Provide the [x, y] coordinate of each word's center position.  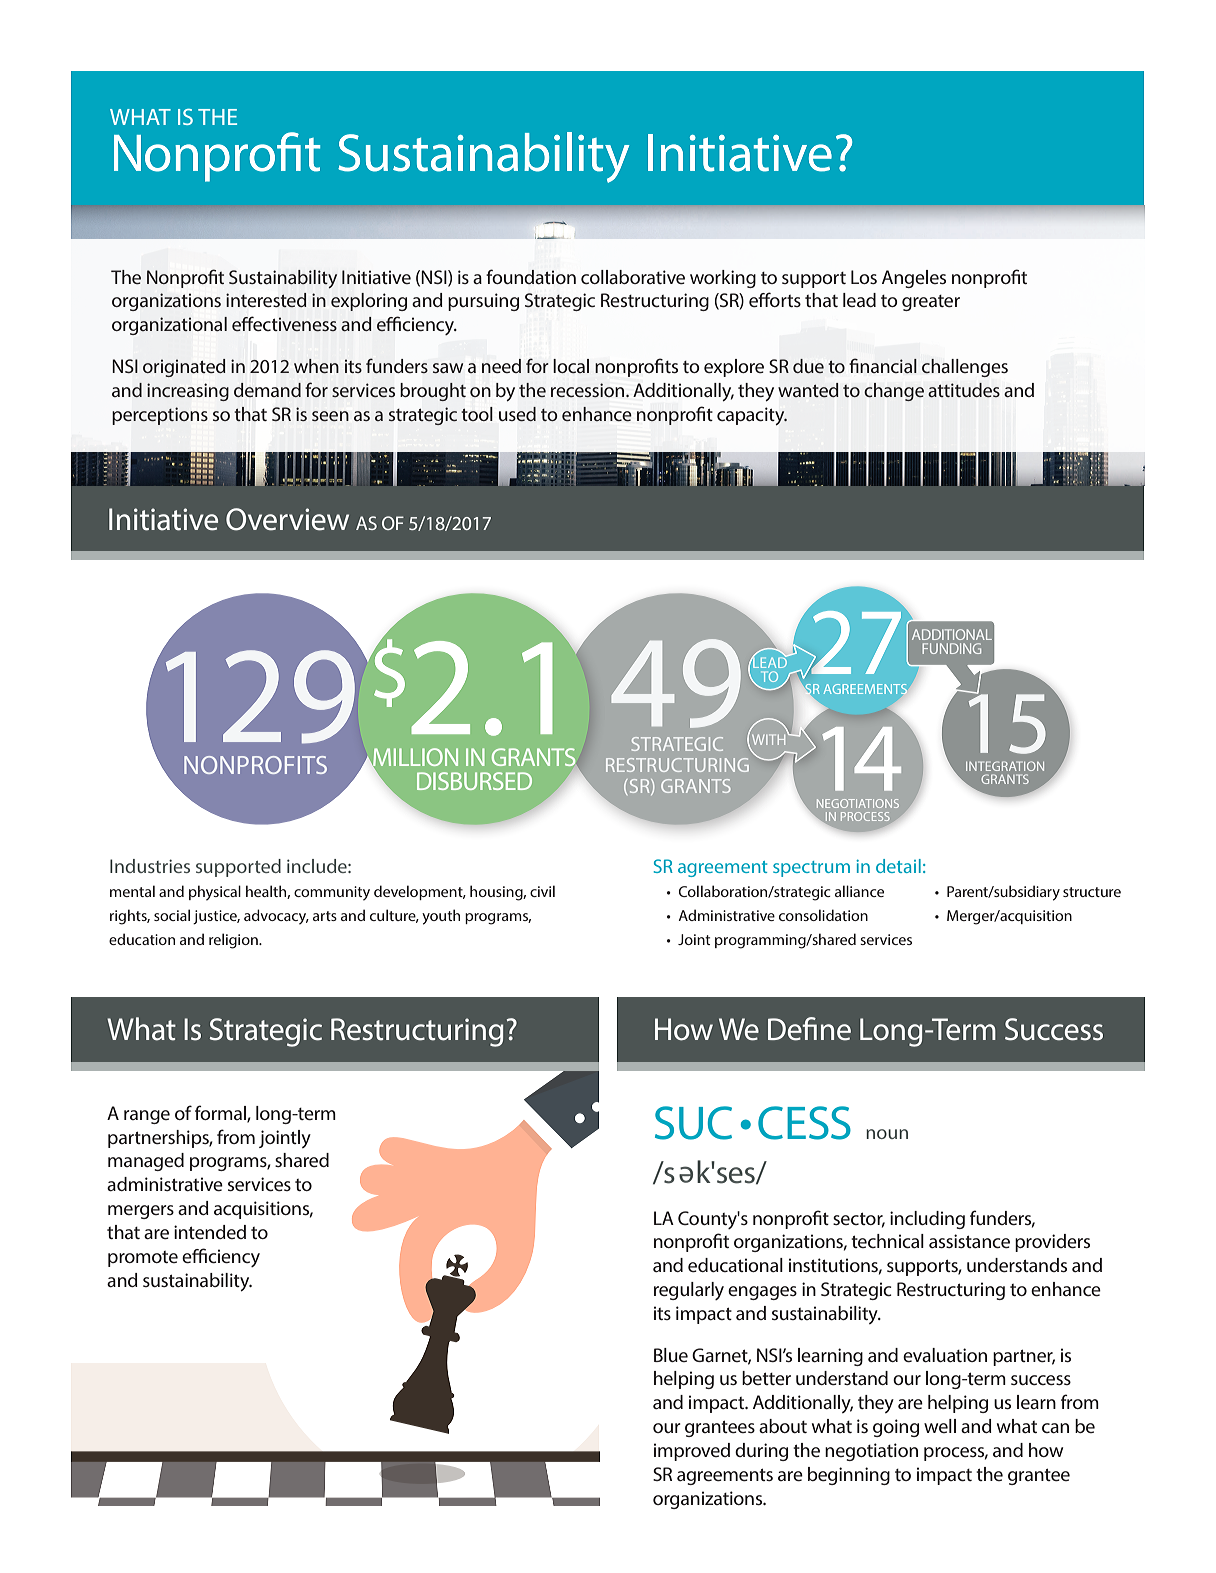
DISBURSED [474, 781]
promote [143, 1259]
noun [887, 1134]
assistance [969, 1241]
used [517, 414]
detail [898, 866]
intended [210, 1232]
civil [542, 891]
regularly [689, 1291]
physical [215, 893]
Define [809, 1029]
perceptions [160, 416]
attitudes [964, 390]
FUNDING [951, 648]
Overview [287, 519]
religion [234, 941]
